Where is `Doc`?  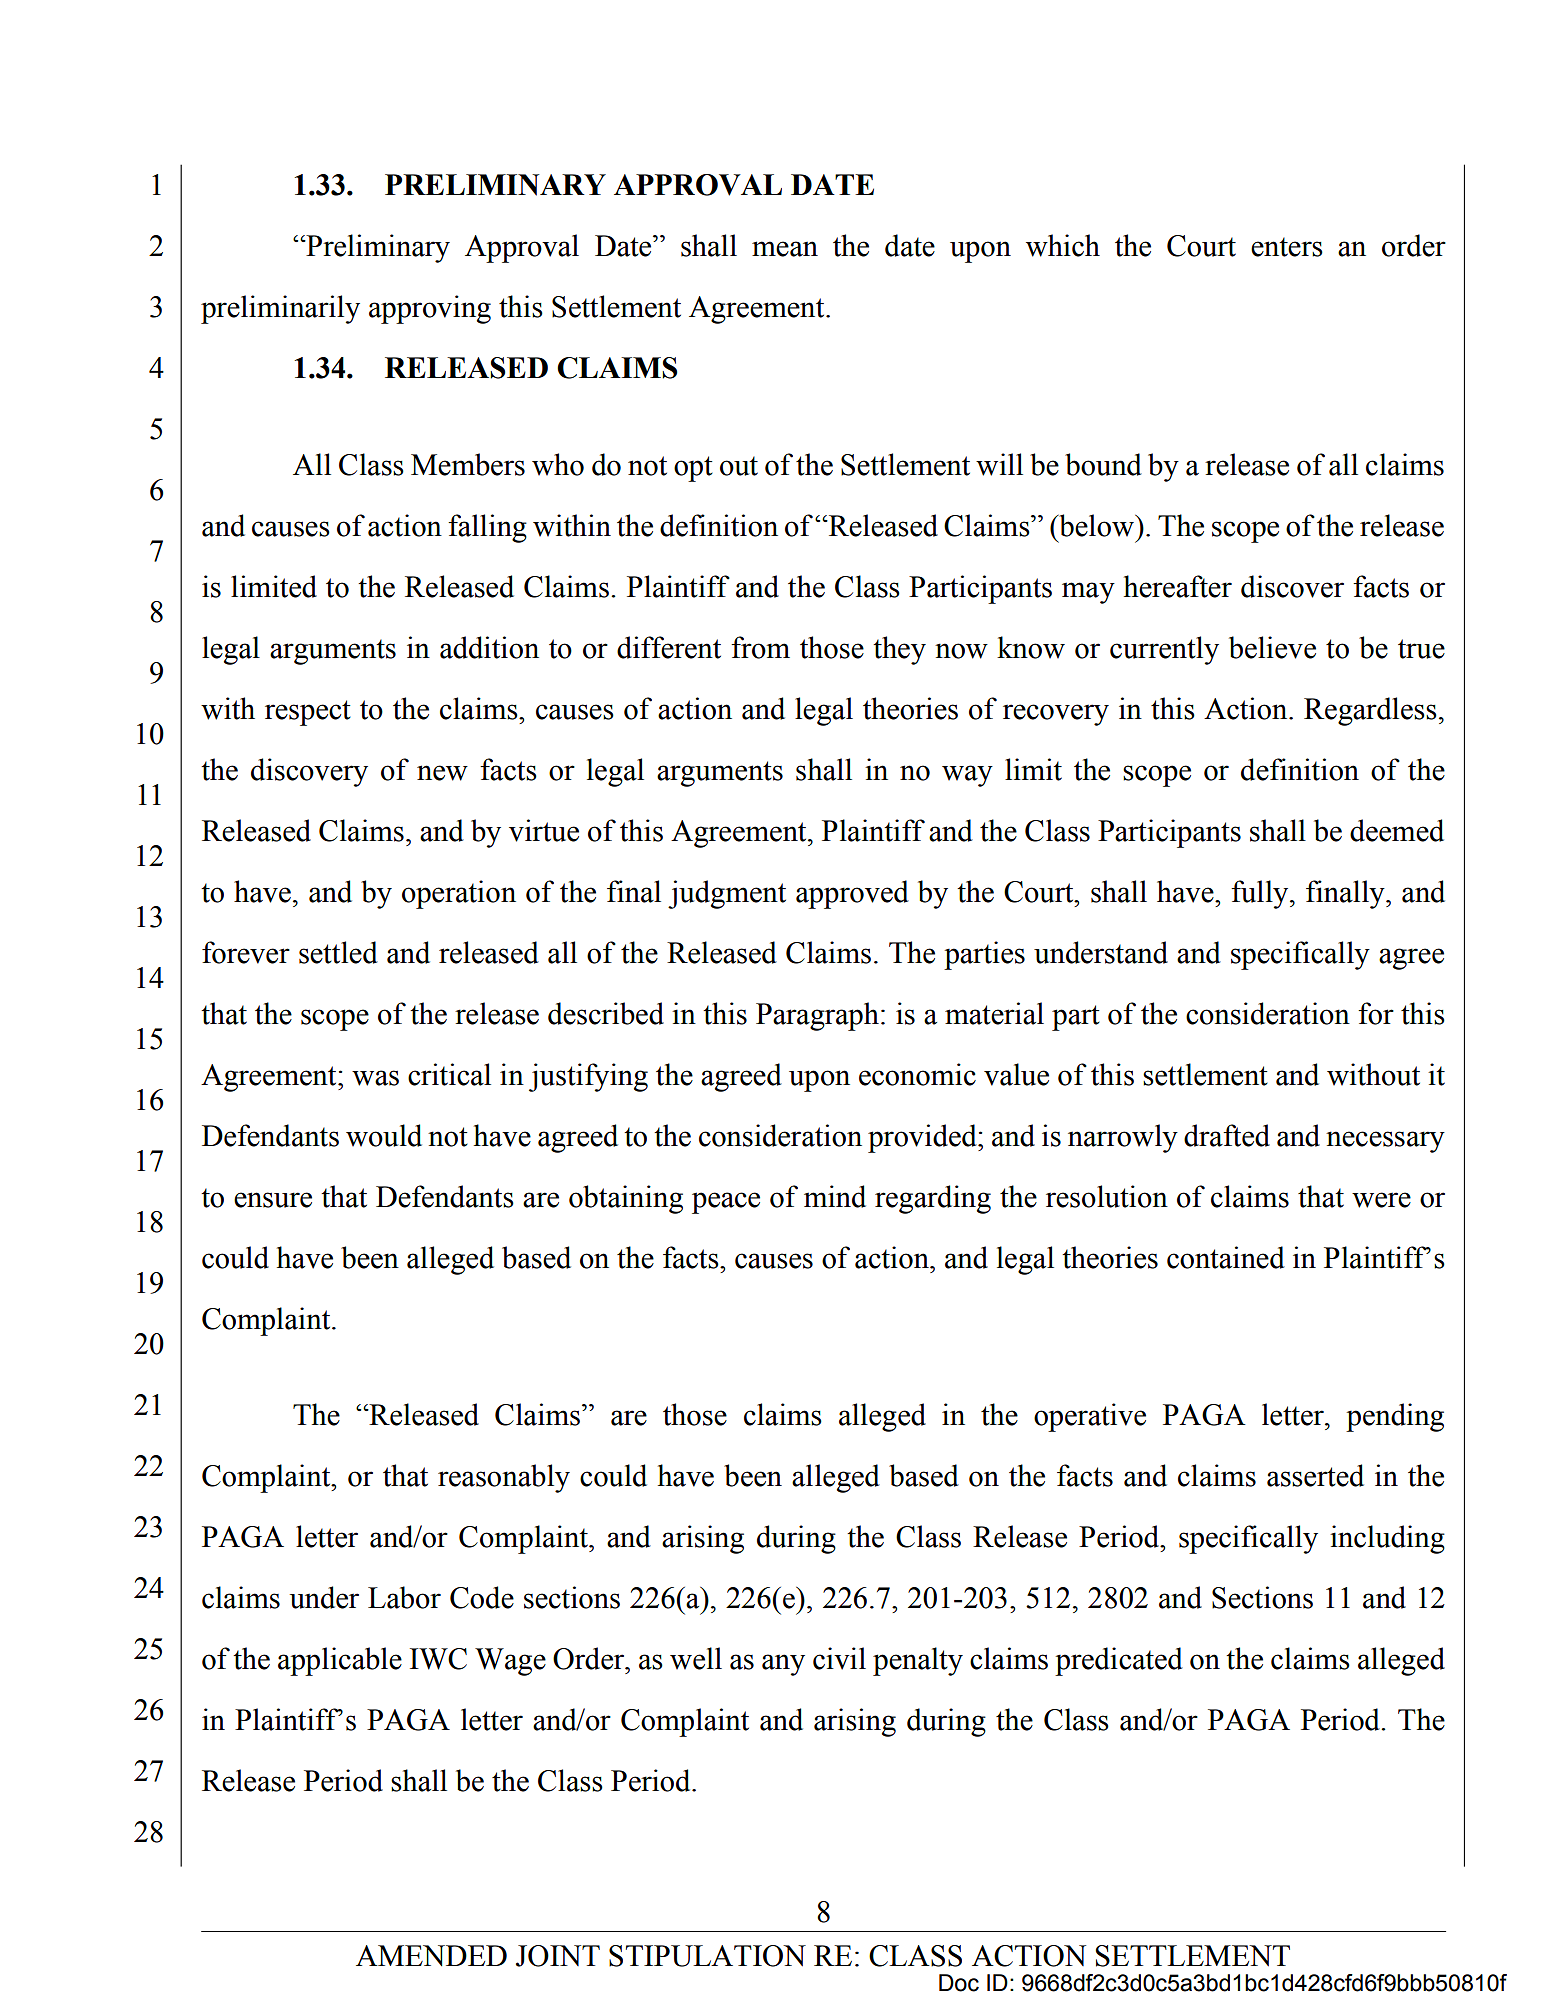
Doc is located at coordinates (959, 1983).
